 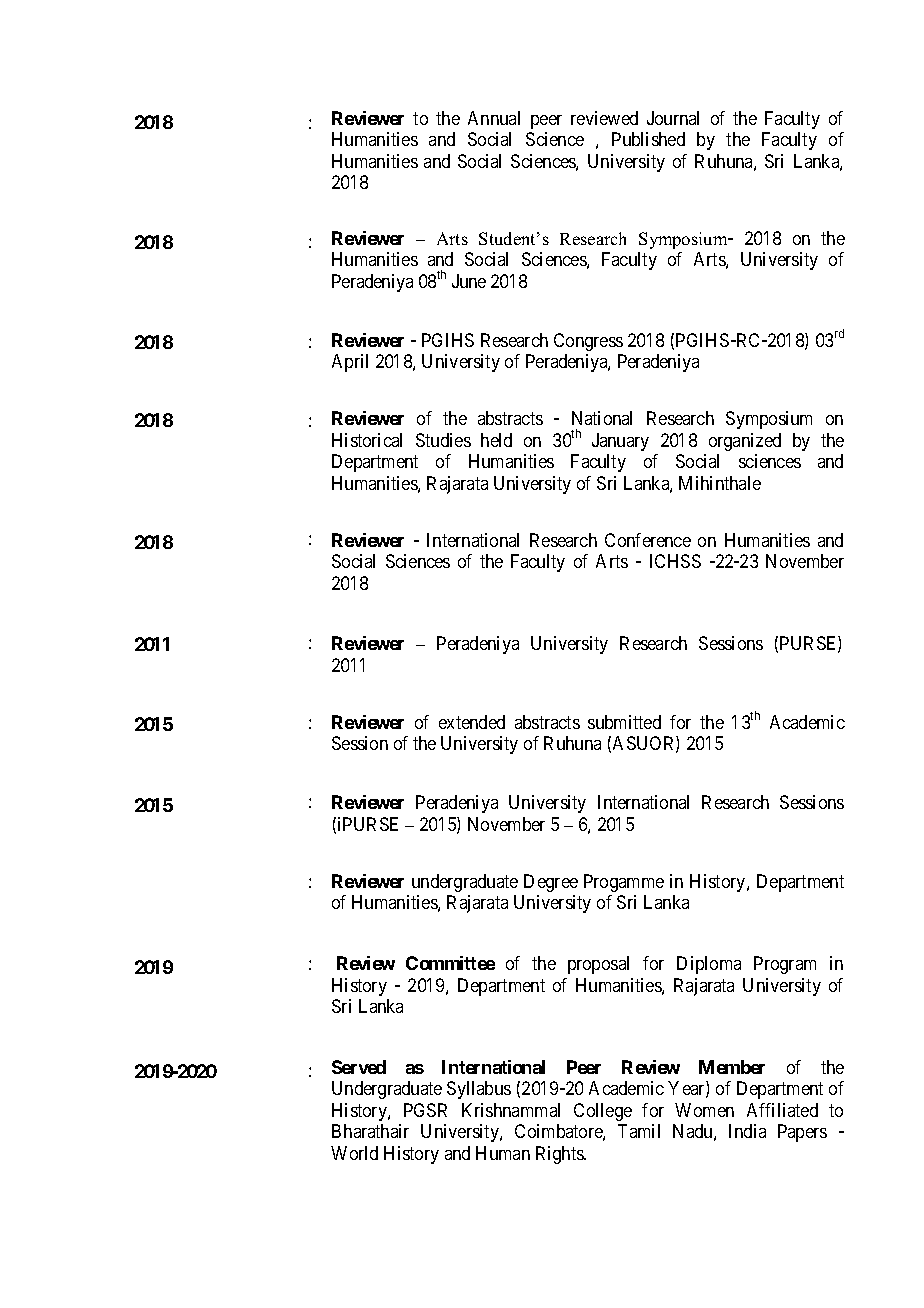 I want to click on extended, so click(x=472, y=722).
